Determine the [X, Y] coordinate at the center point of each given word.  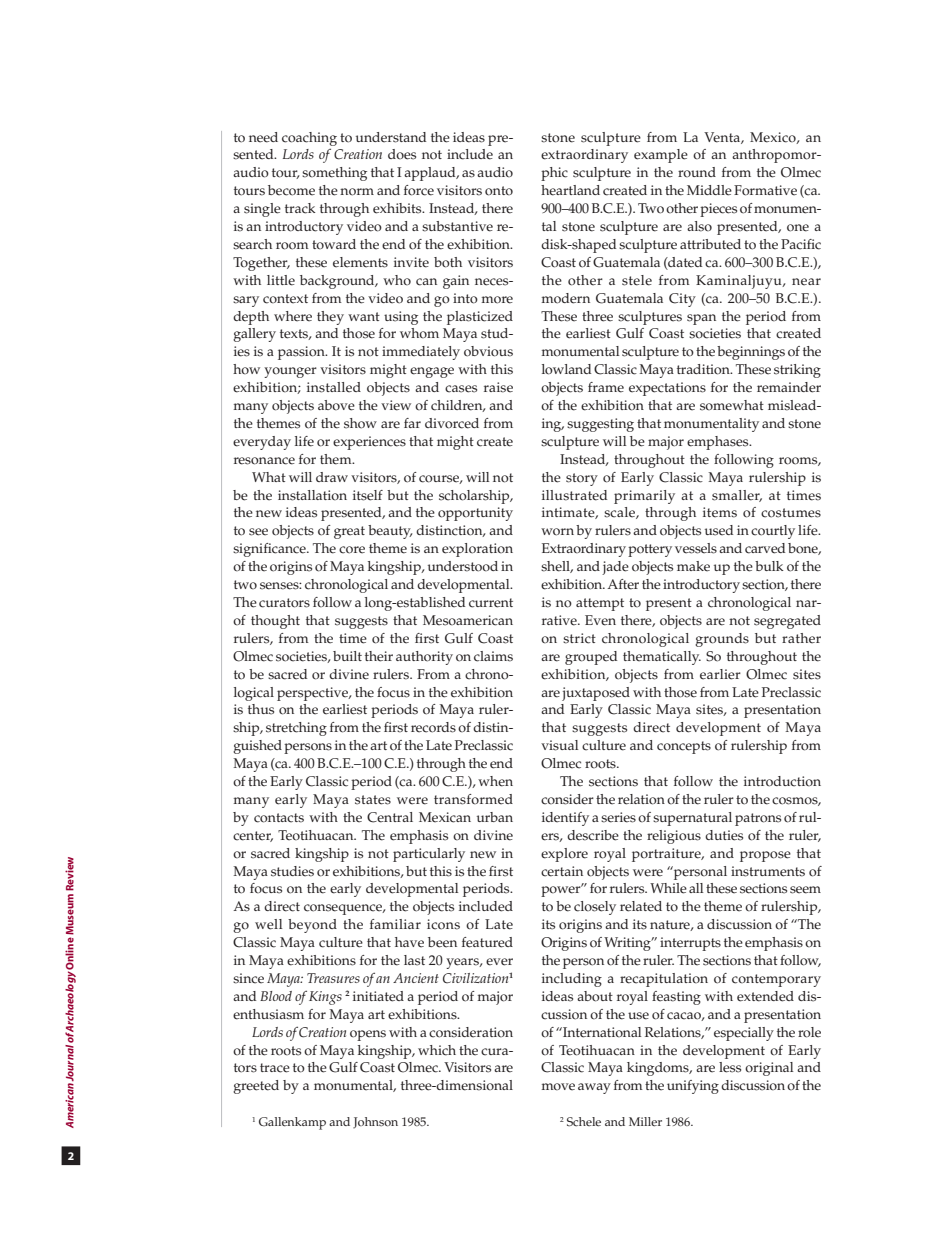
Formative [765, 190]
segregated [787, 622]
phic [554, 174]
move [558, 1087]
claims [493, 656]
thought [275, 622]
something [334, 174]
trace [275, 1068]
